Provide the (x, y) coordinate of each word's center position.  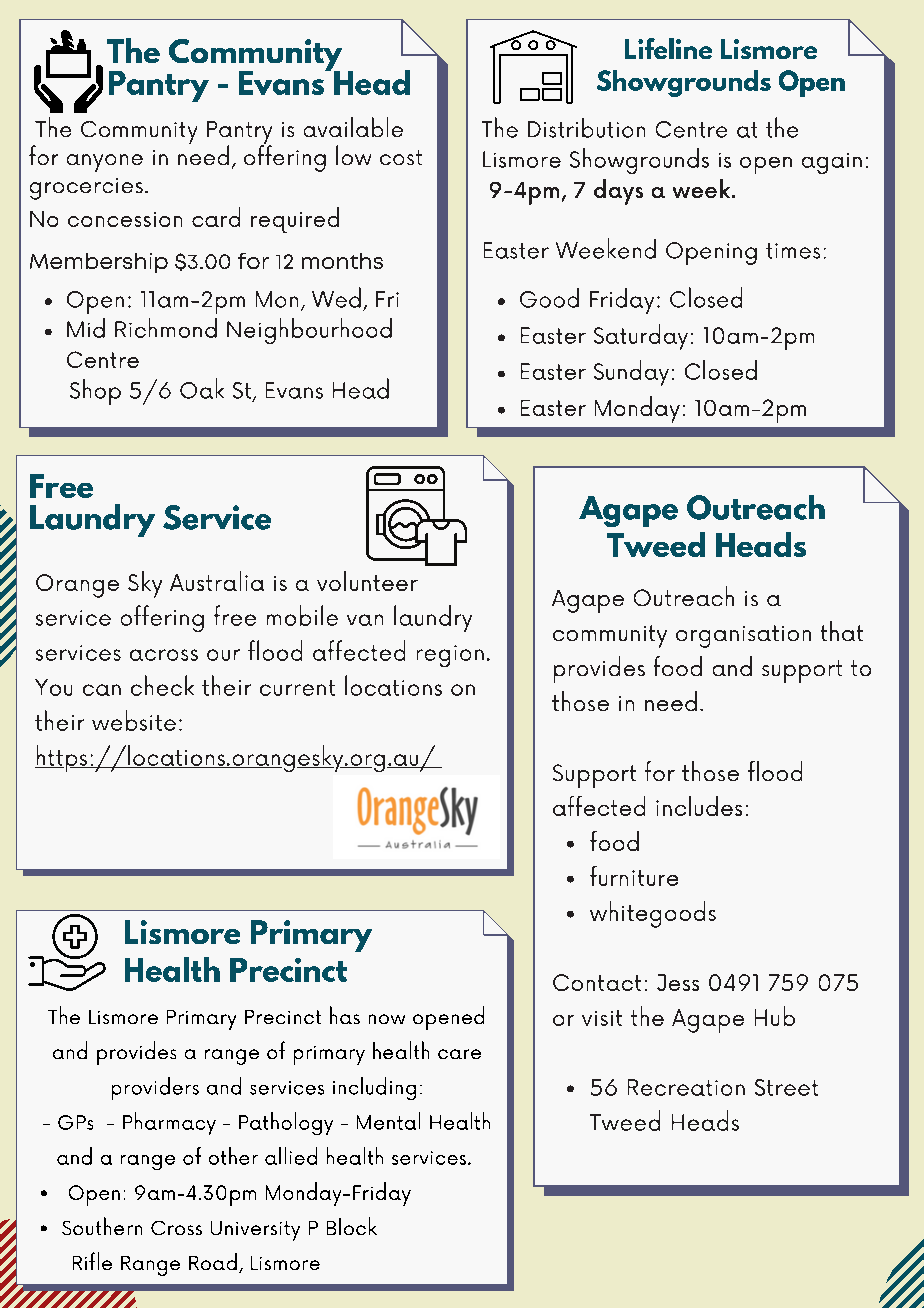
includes (699, 806)
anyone (105, 163)
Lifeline (668, 48)
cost (401, 157)
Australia (217, 581)
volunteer (367, 581)
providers (155, 1088)
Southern (102, 1226)
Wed (336, 297)
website (134, 720)
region (450, 656)
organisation (743, 636)
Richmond (166, 328)
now (387, 1019)
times (793, 251)
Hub (775, 1016)
